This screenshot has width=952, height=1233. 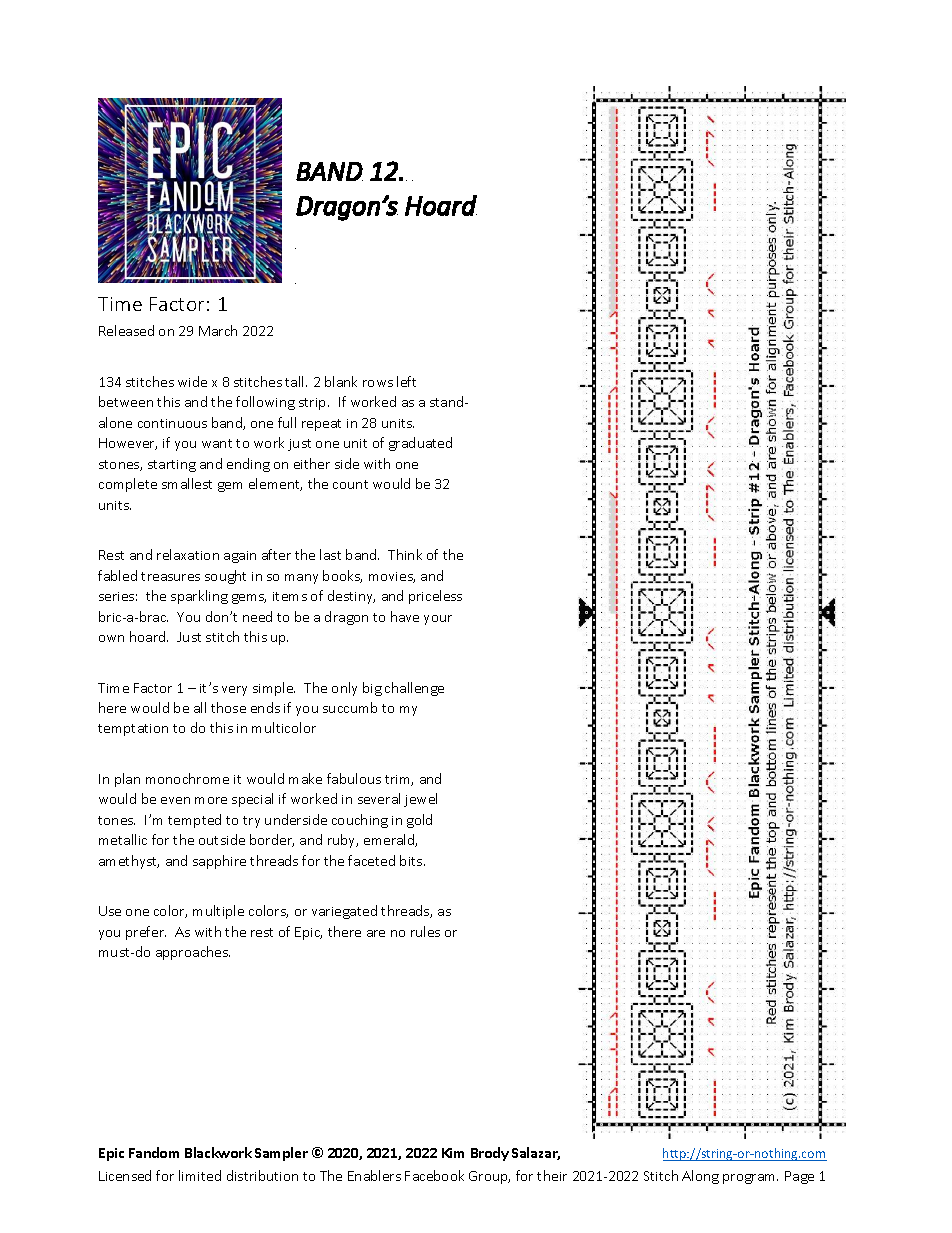 What do you see at coordinates (420, 444) in the screenshot?
I see `graduated` at bounding box center [420, 444].
